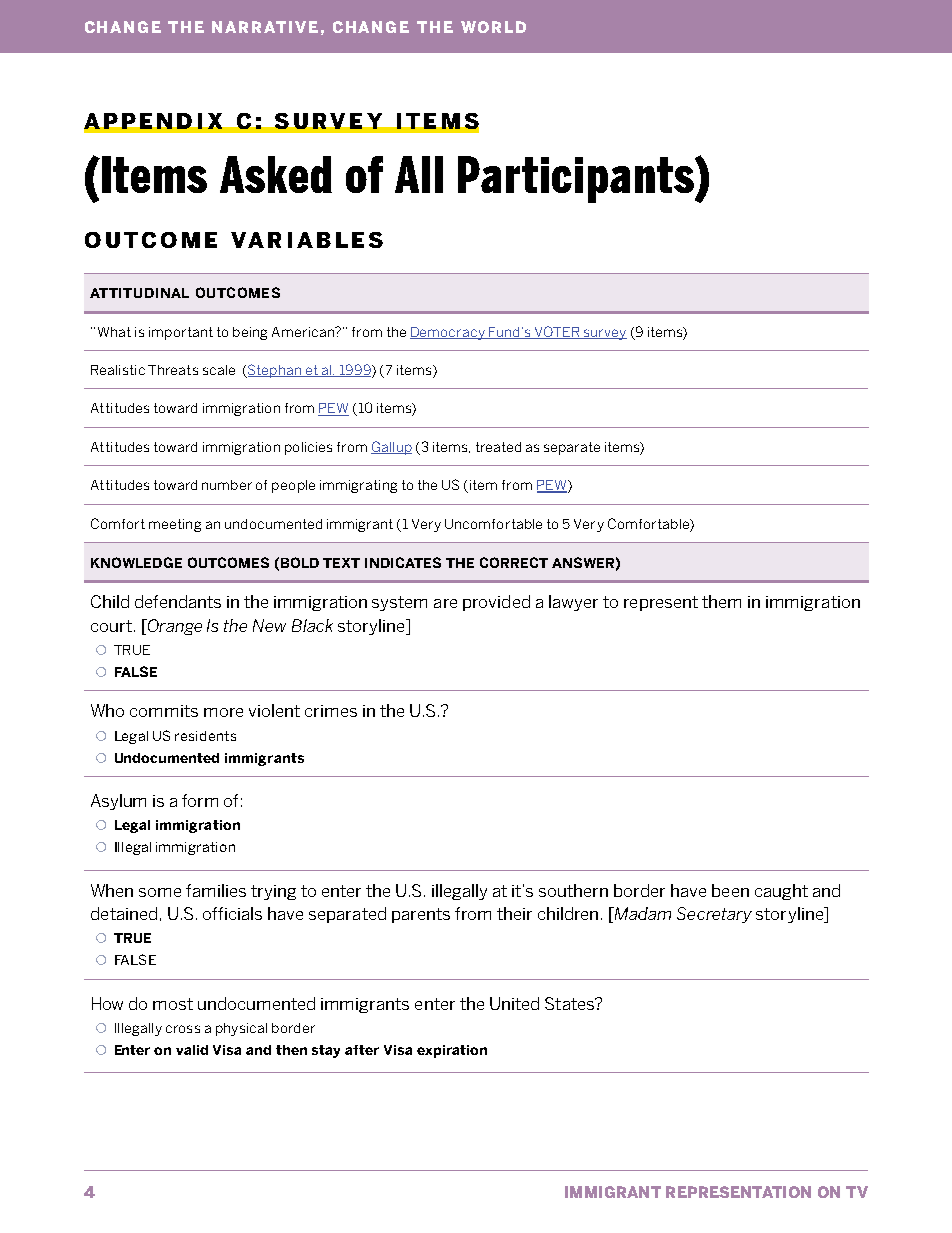 This screenshot has width=952, height=1233. Describe the element at coordinates (557, 332) in the screenshot. I see `VOTER` at that location.
